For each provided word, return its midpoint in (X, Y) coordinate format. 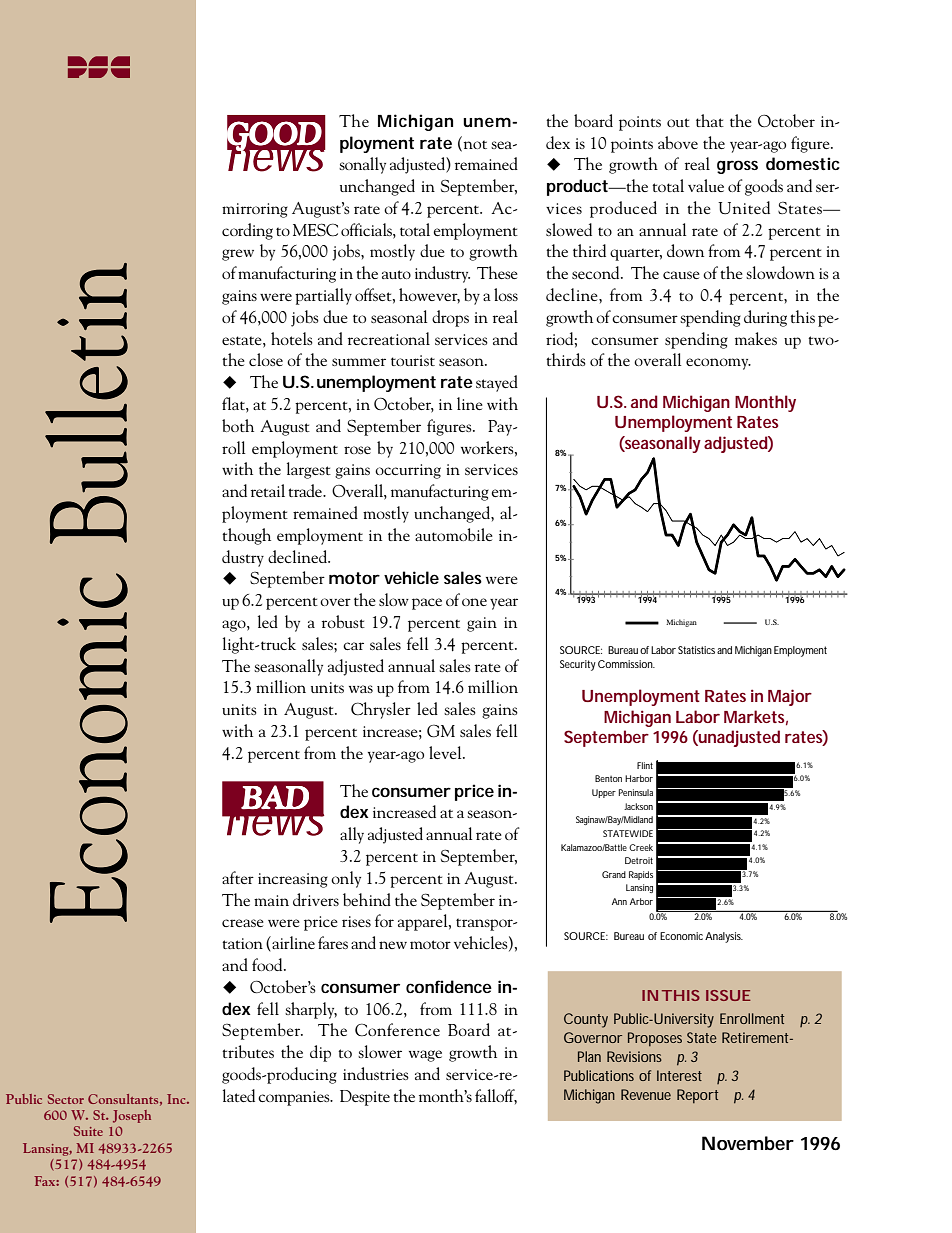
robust (343, 621)
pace (427, 604)
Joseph (132, 1116)
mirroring (255, 210)
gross (737, 167)
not (474, 144)
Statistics (696, 650)
